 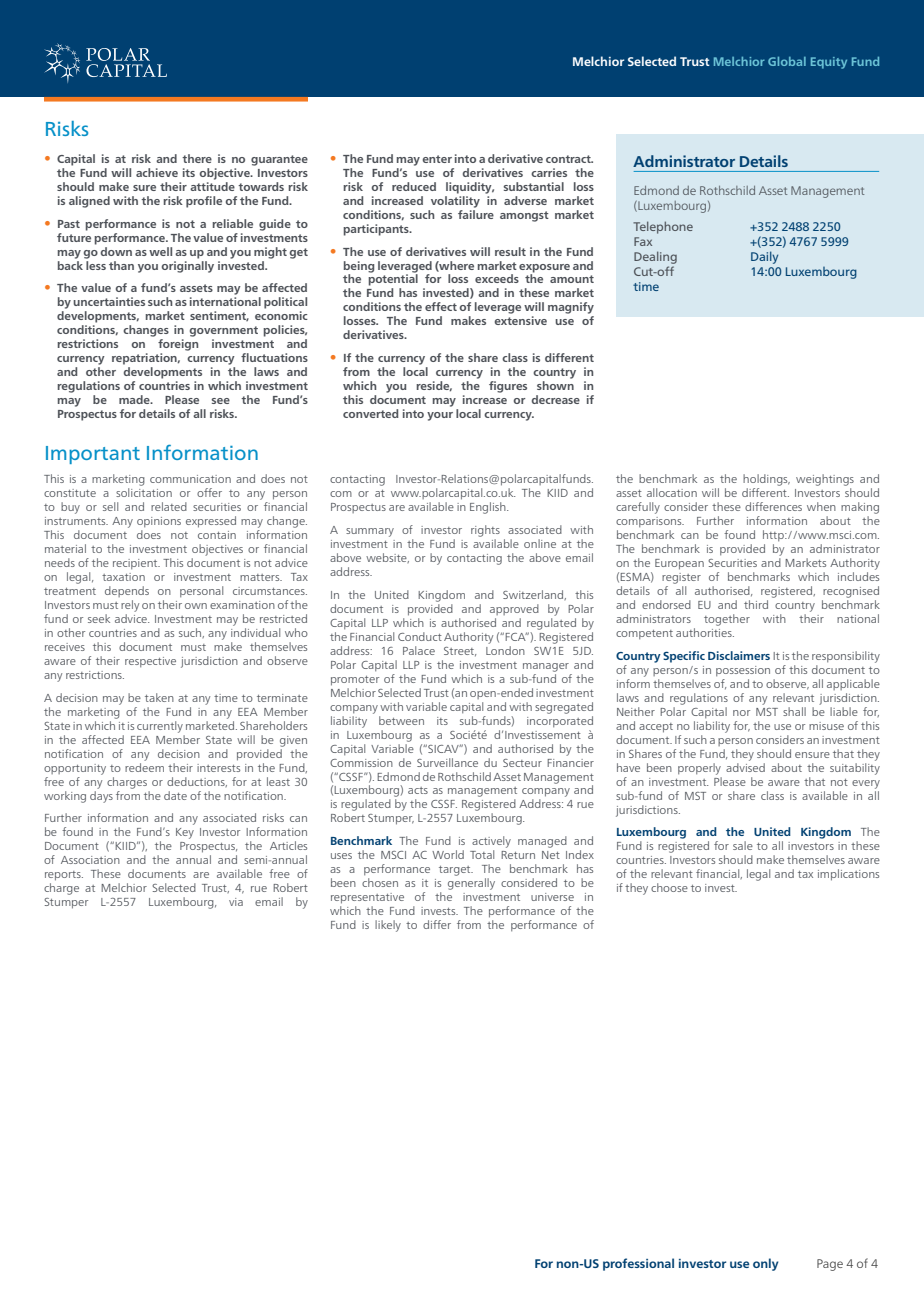 I want to click on via, so click(x=236, y=902).
